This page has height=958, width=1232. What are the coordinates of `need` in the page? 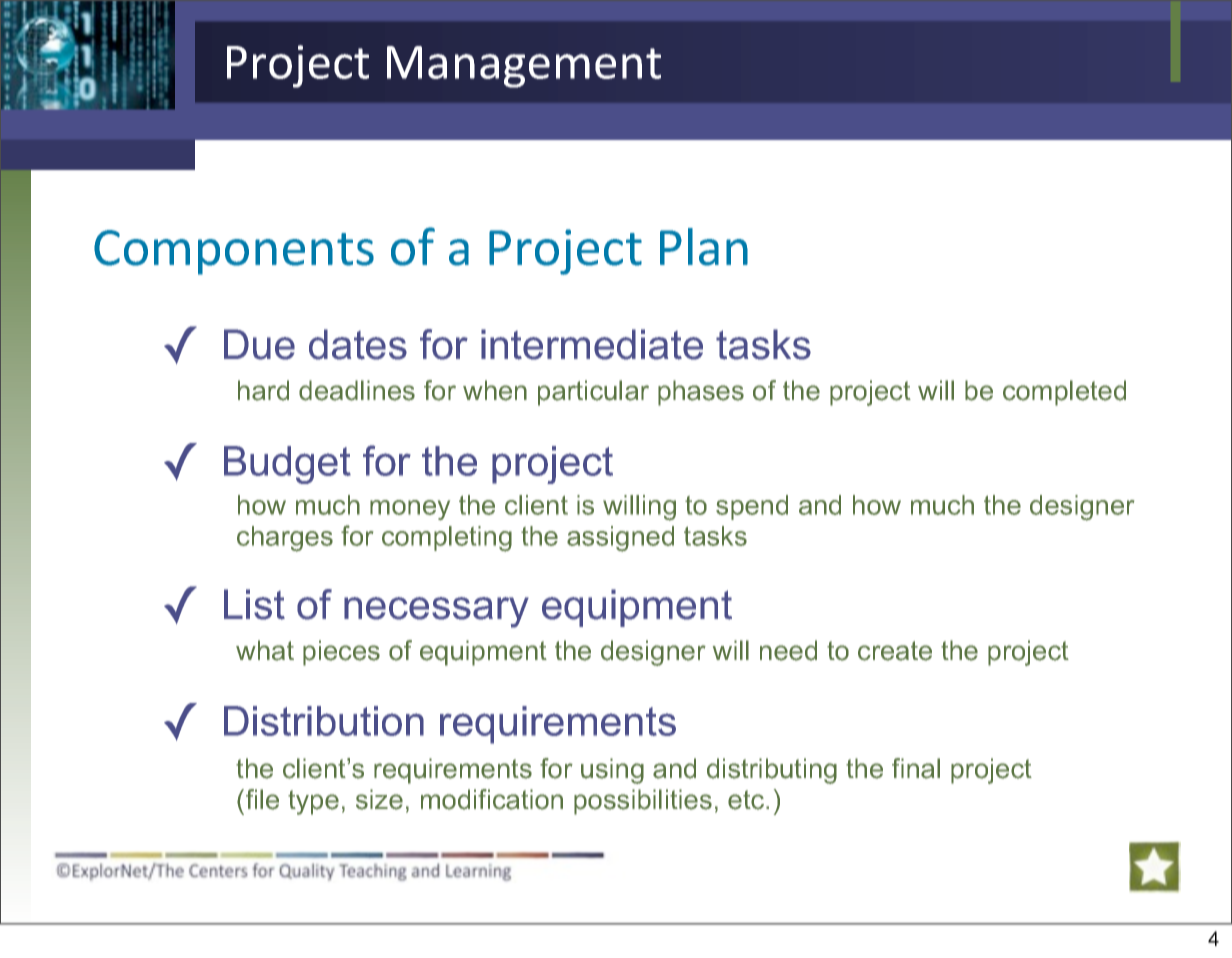 It's located at (788, 650).
